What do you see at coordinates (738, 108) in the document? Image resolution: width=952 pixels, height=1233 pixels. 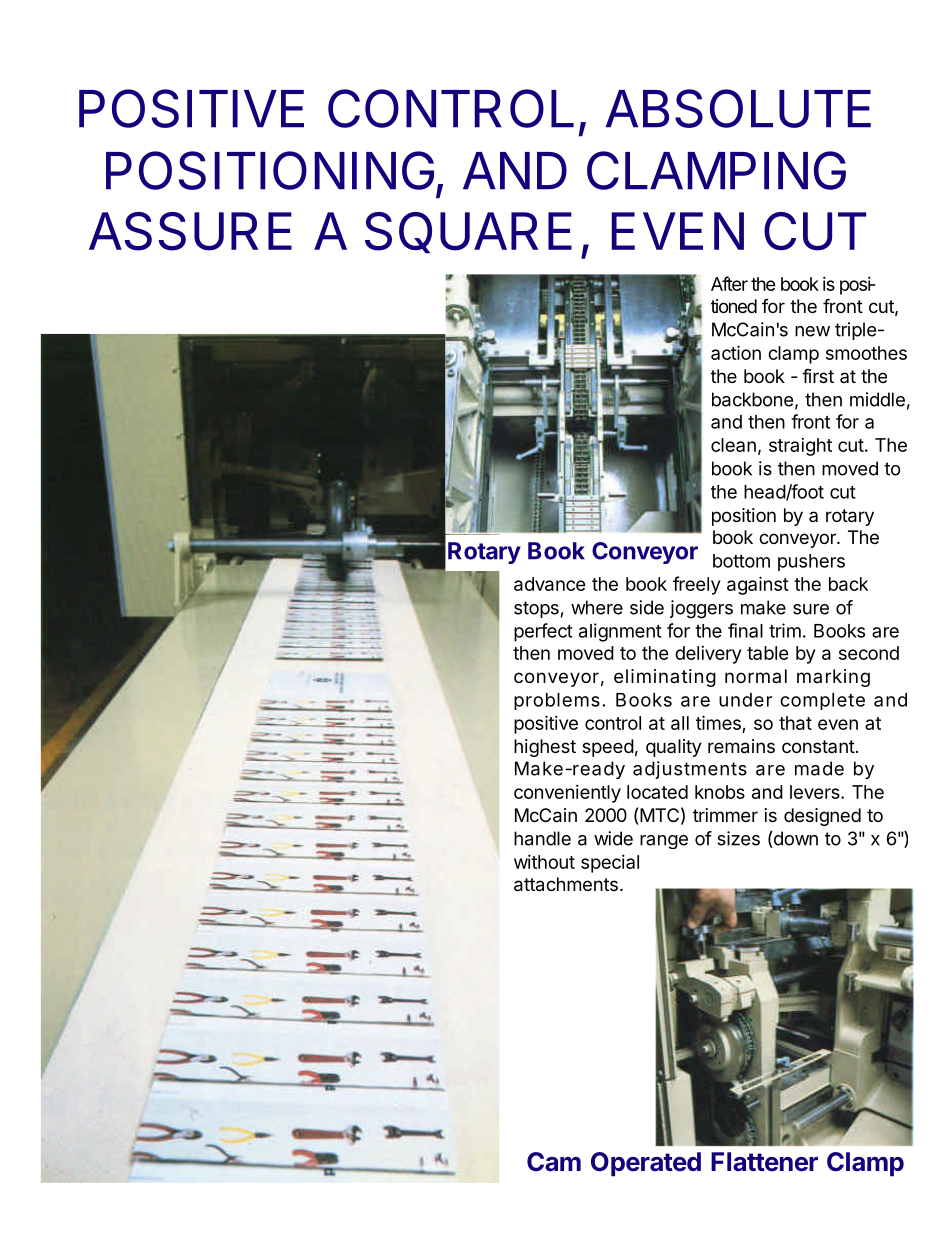 I see `ABSOLUTE` at bounding box center [738, 108].
